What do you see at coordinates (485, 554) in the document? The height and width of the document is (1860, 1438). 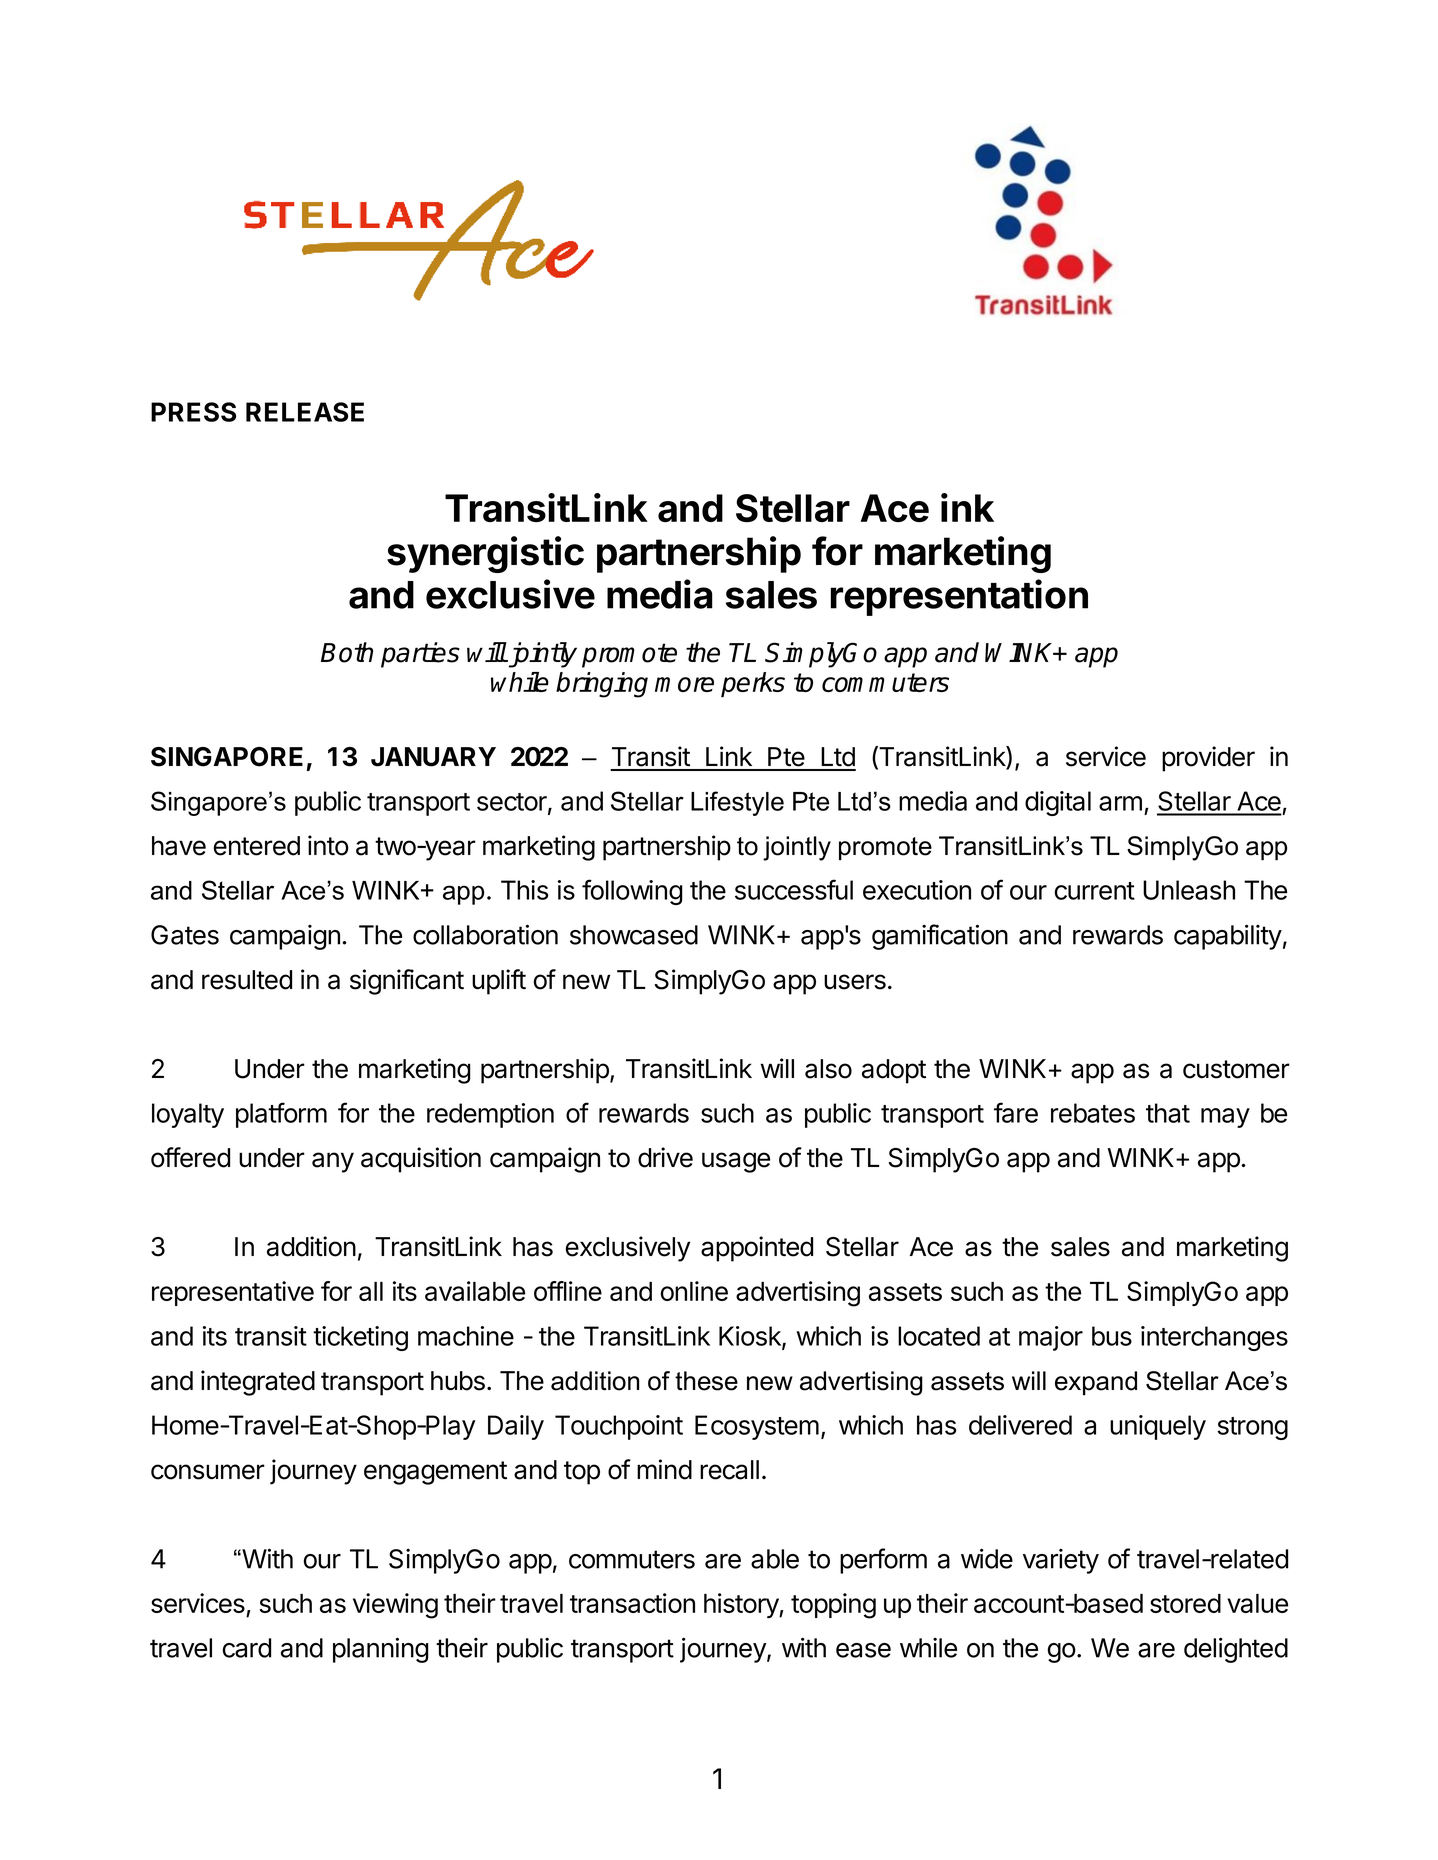 I see `synergistic` at bounding box center [485, 554].
